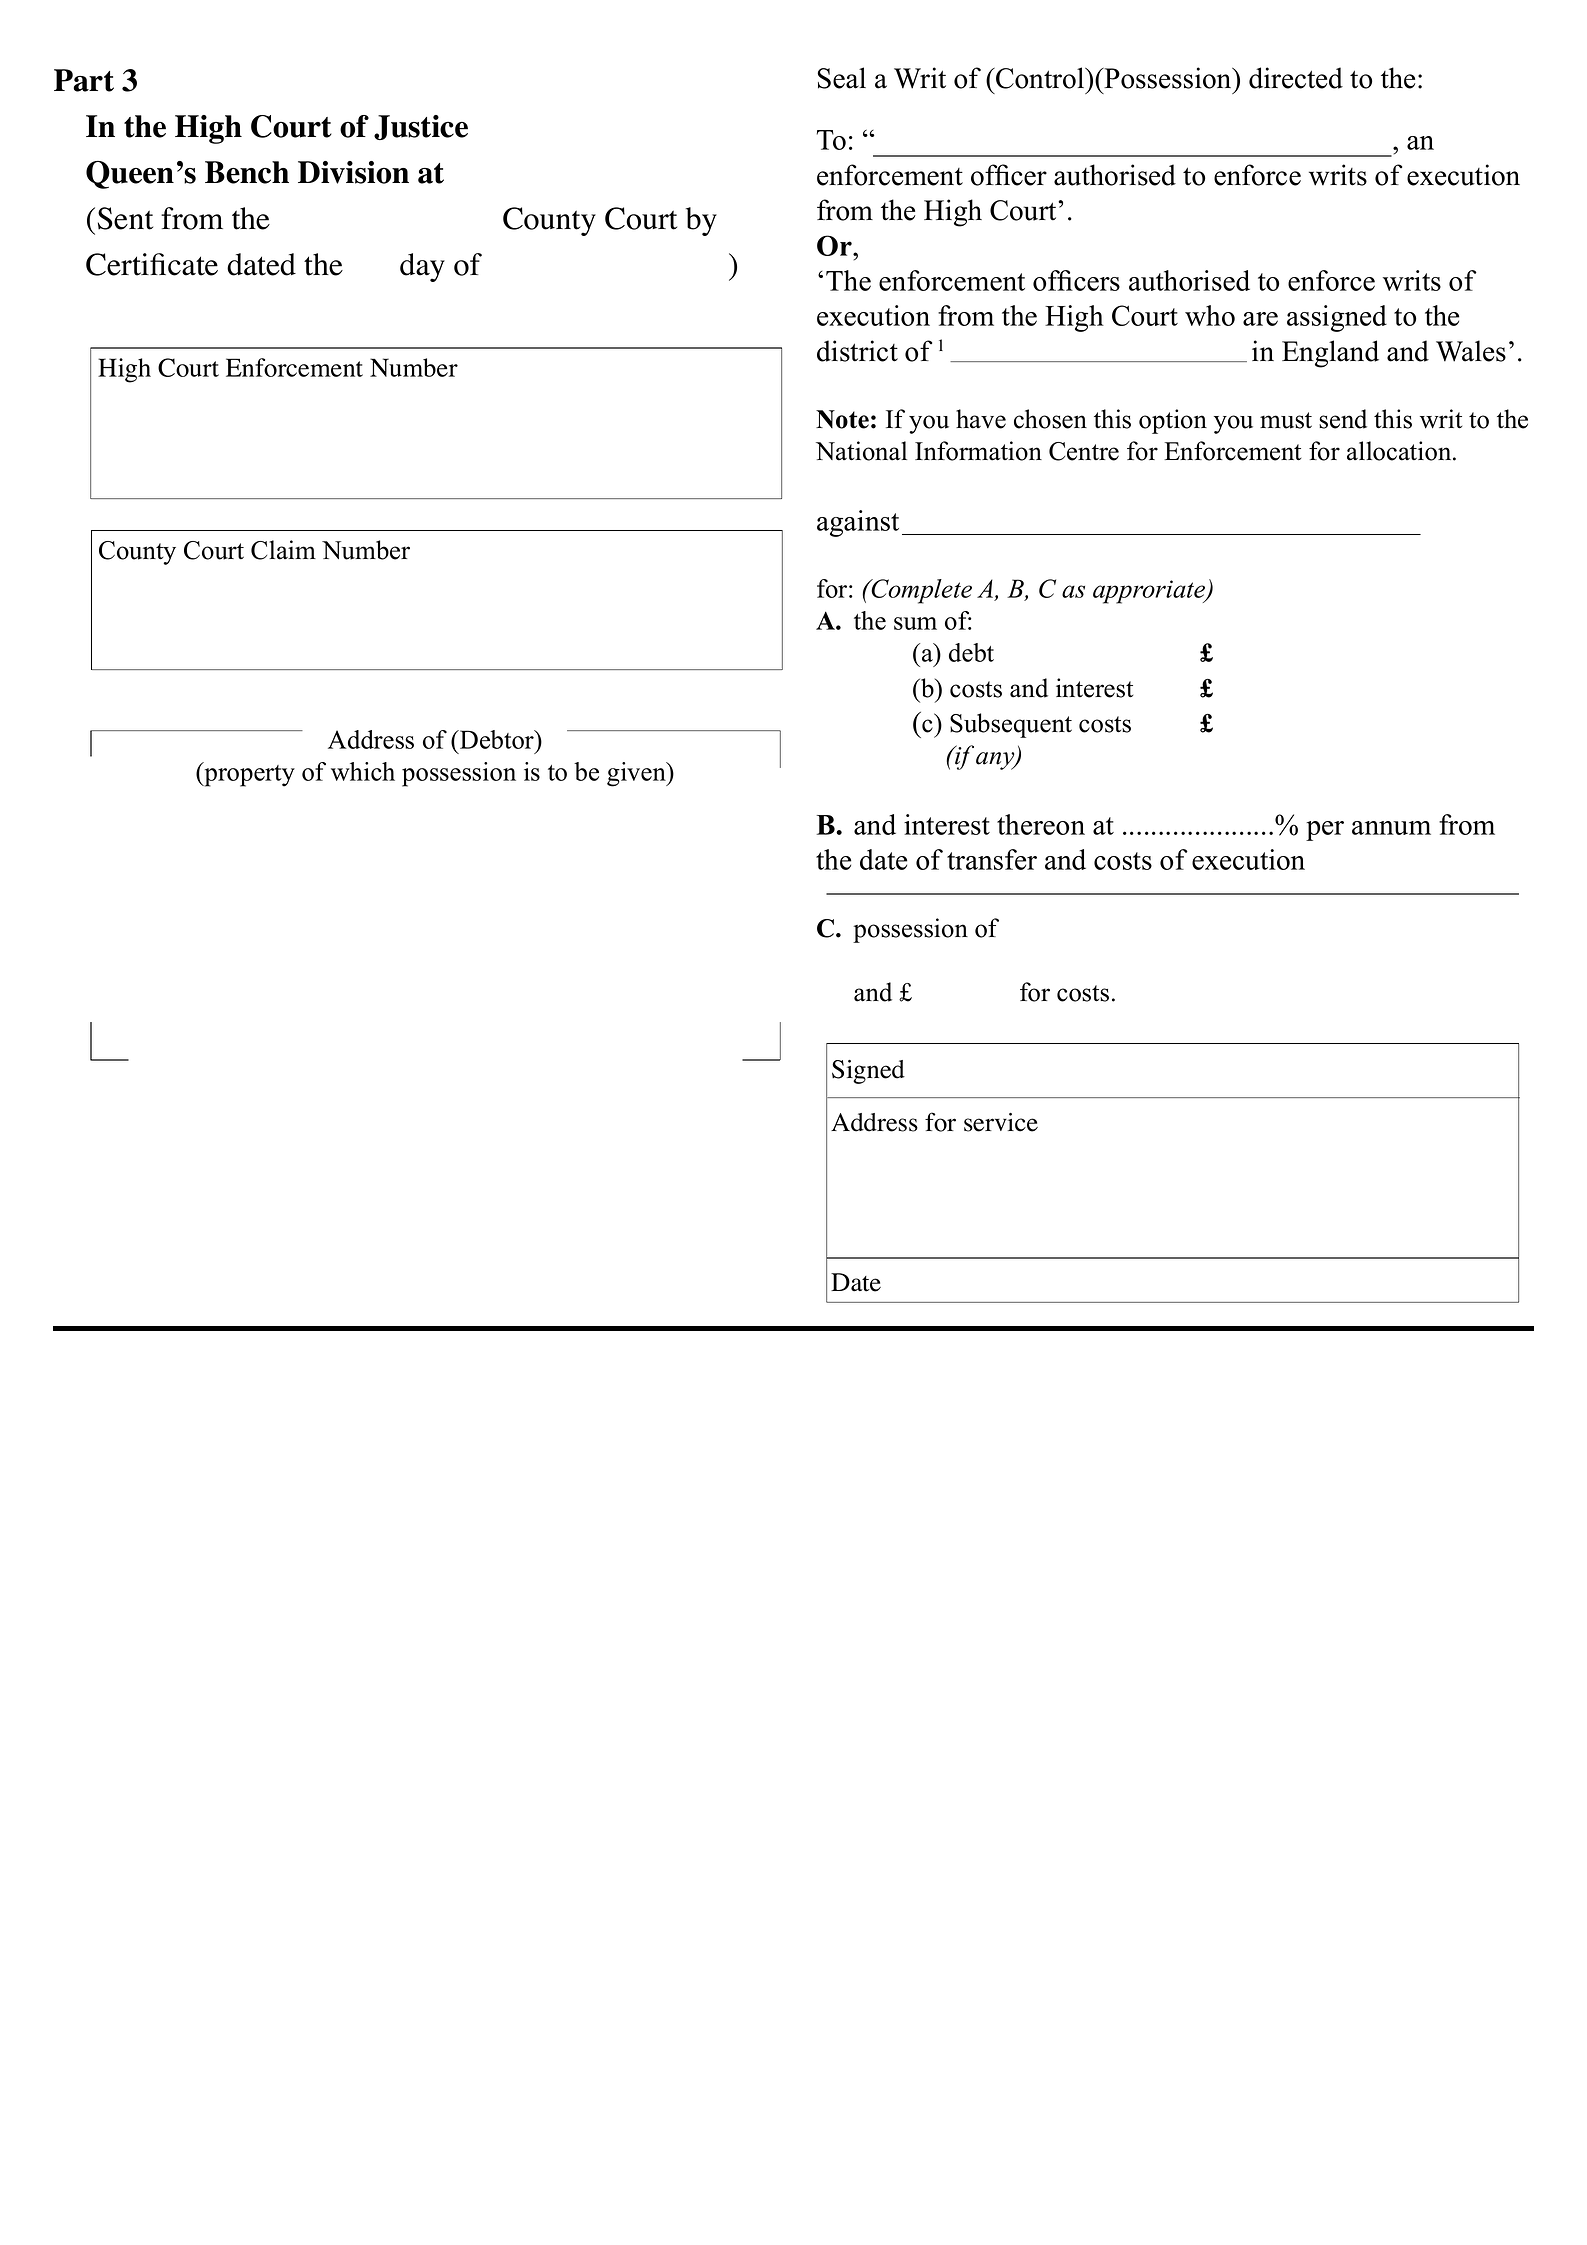 Image resolution: width=1587 pixels, height=2245 pixels. I want to click on Subsequent, so click(1011, 725).
